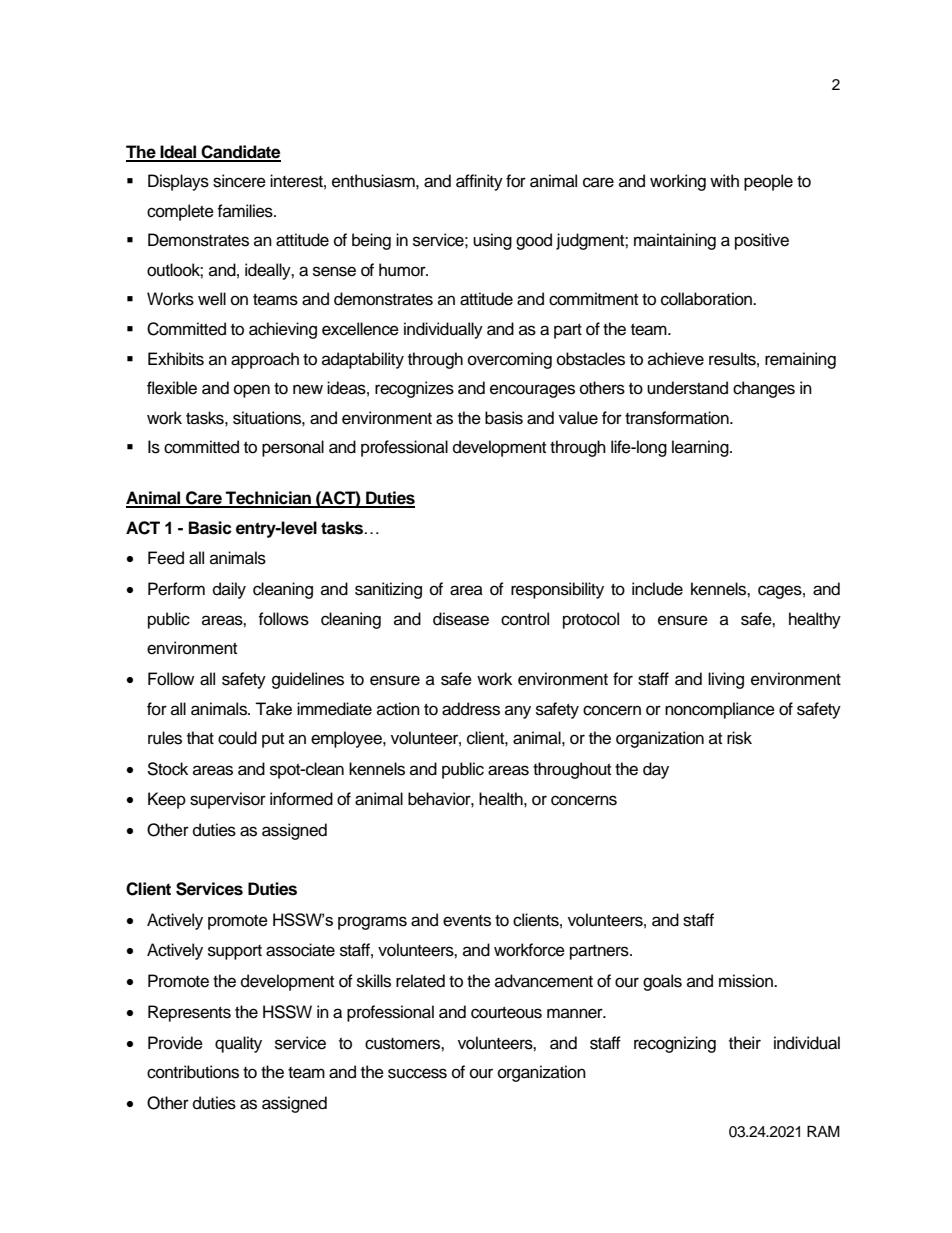  Describe the element at coordinates (246, 211) in the image. I see `families` at that location.
